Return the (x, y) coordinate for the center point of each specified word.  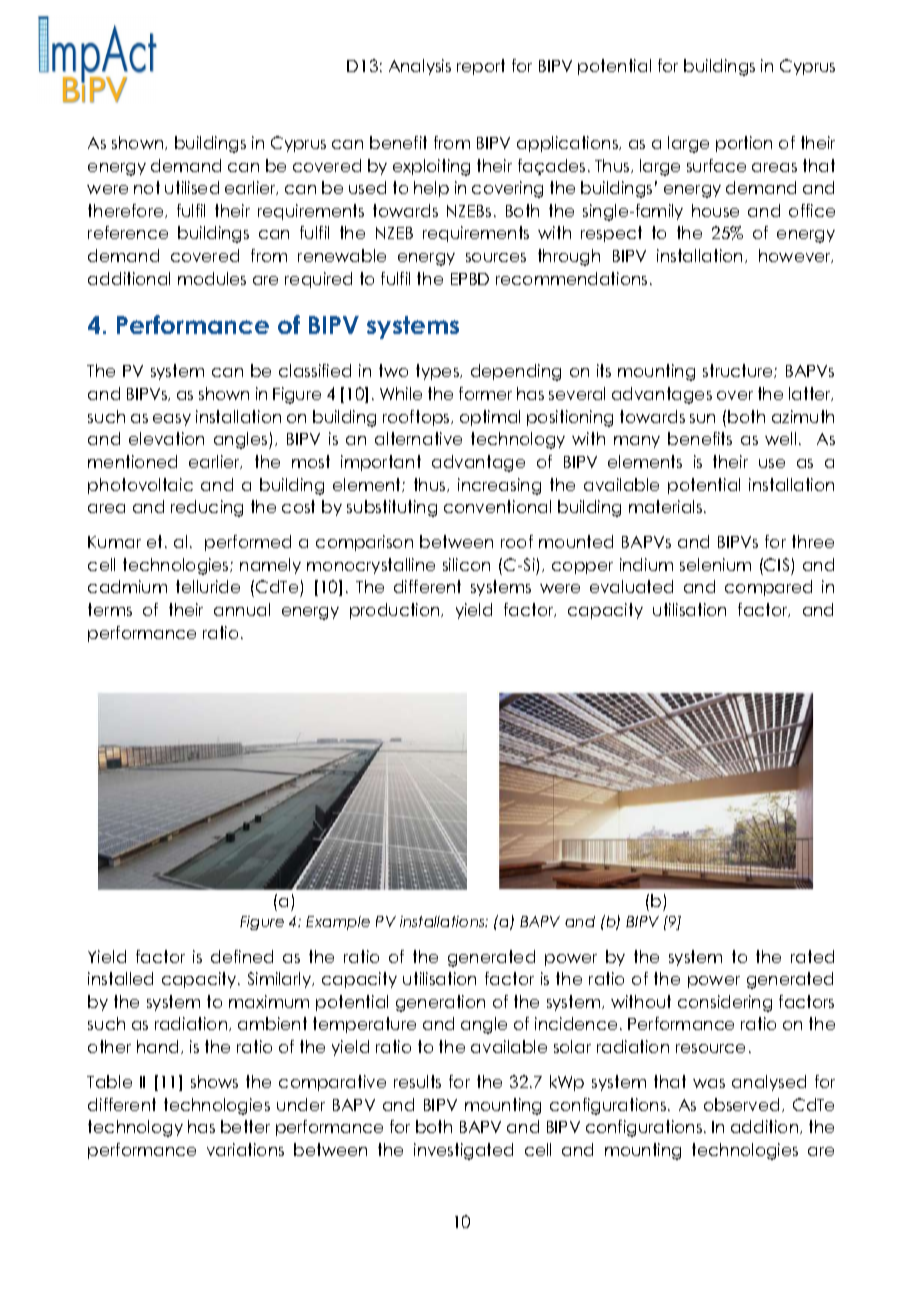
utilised (192, 187)
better (245, 1126)
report (481, 67)
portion (744, 144)
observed (741, 1104)
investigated (463, 1151)
